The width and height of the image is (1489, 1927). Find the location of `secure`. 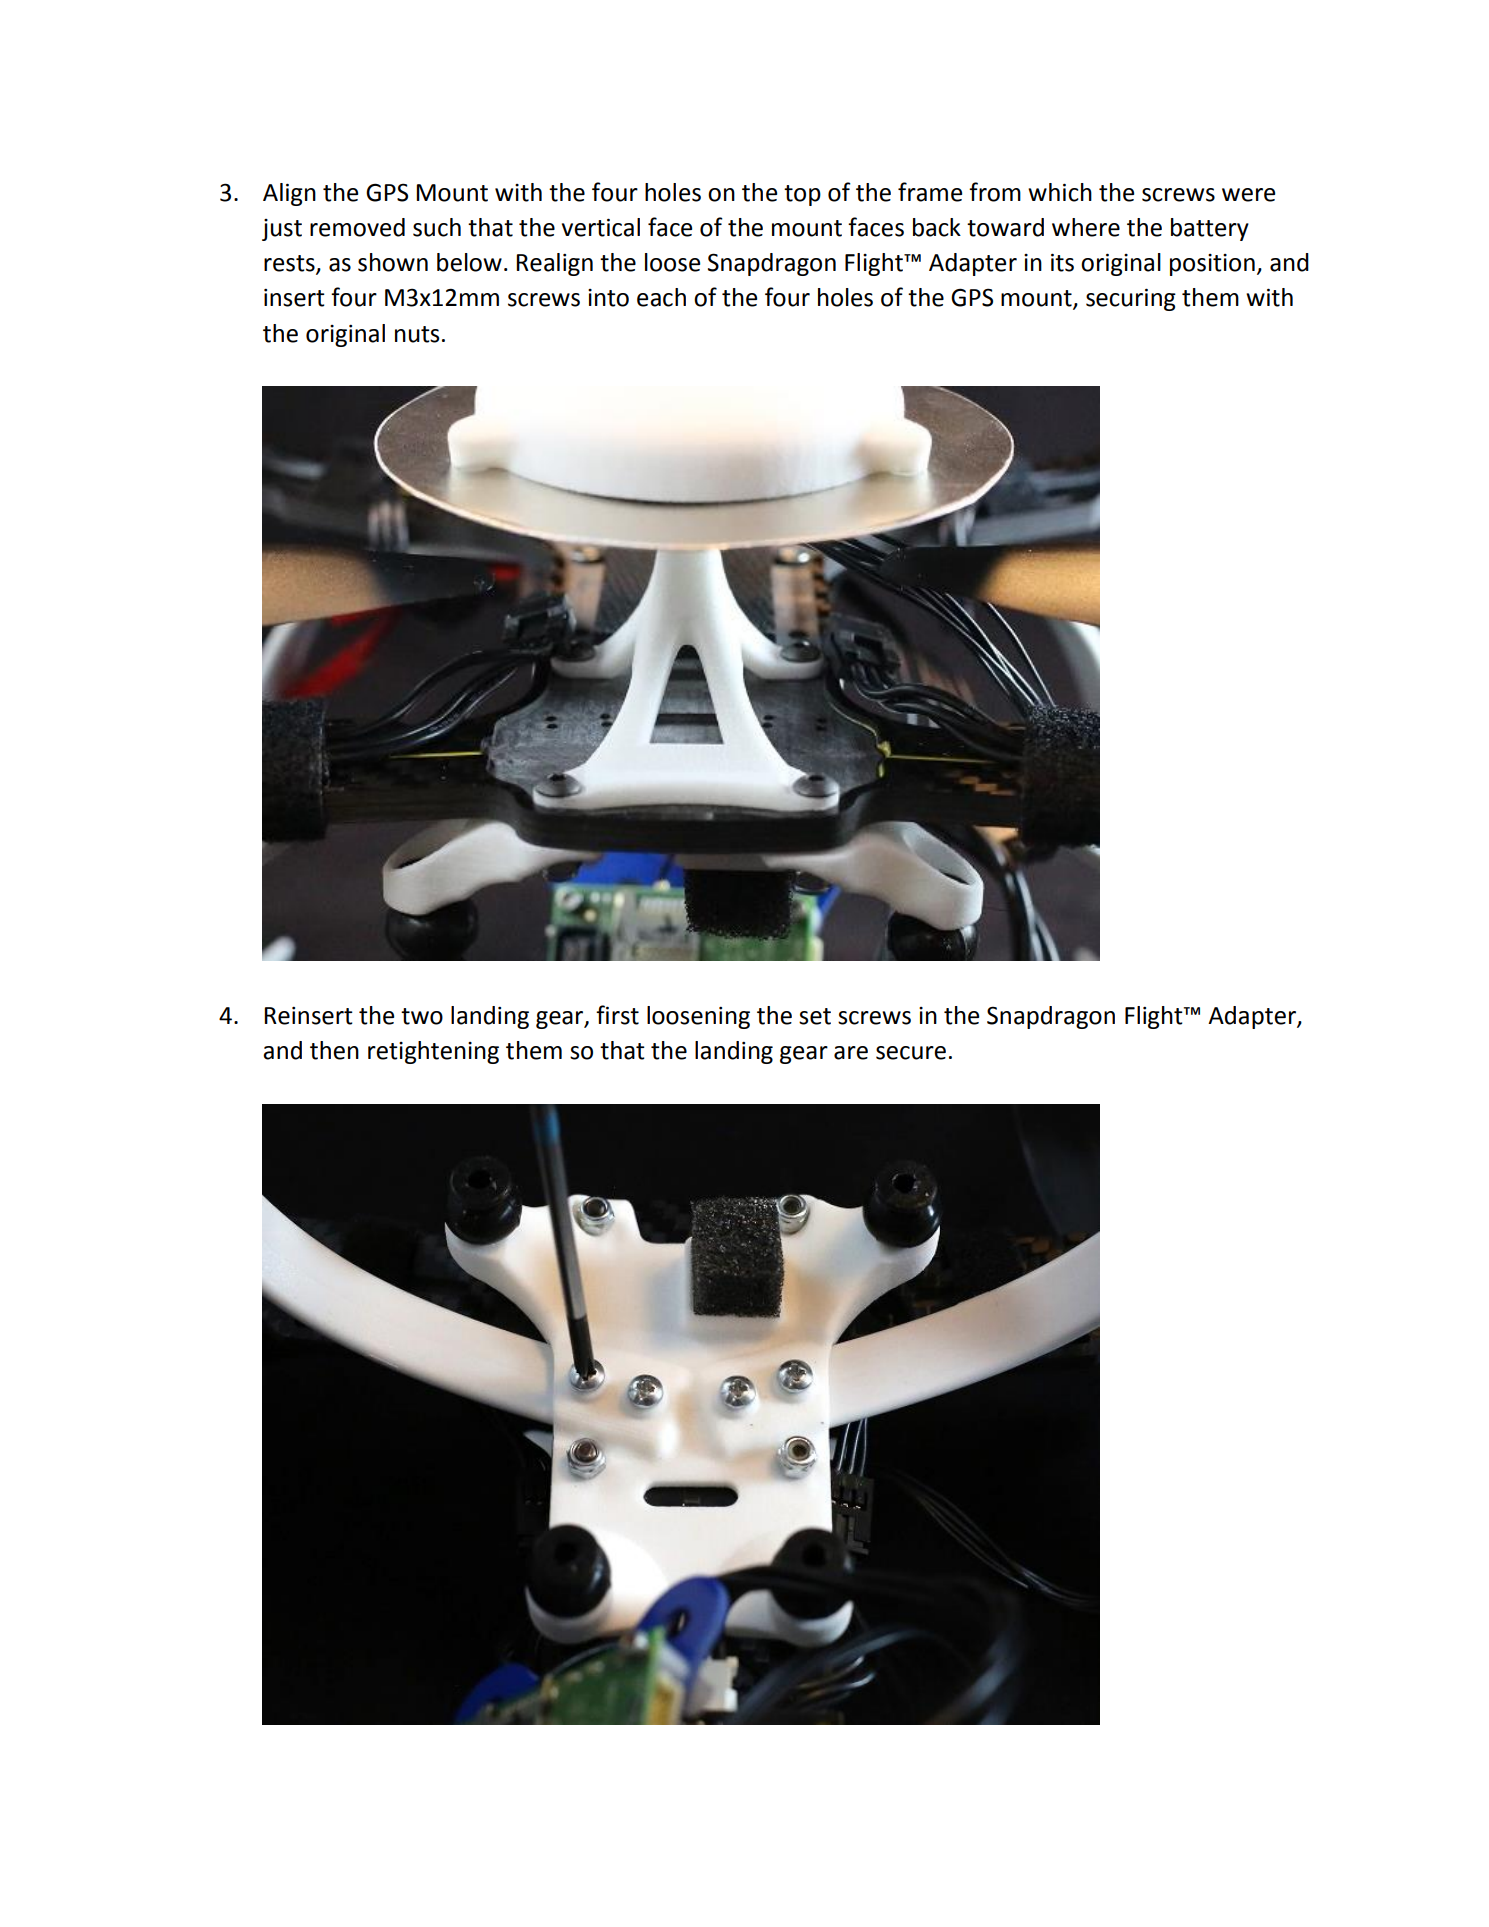

secure is located at coordinates (911, 1053).
